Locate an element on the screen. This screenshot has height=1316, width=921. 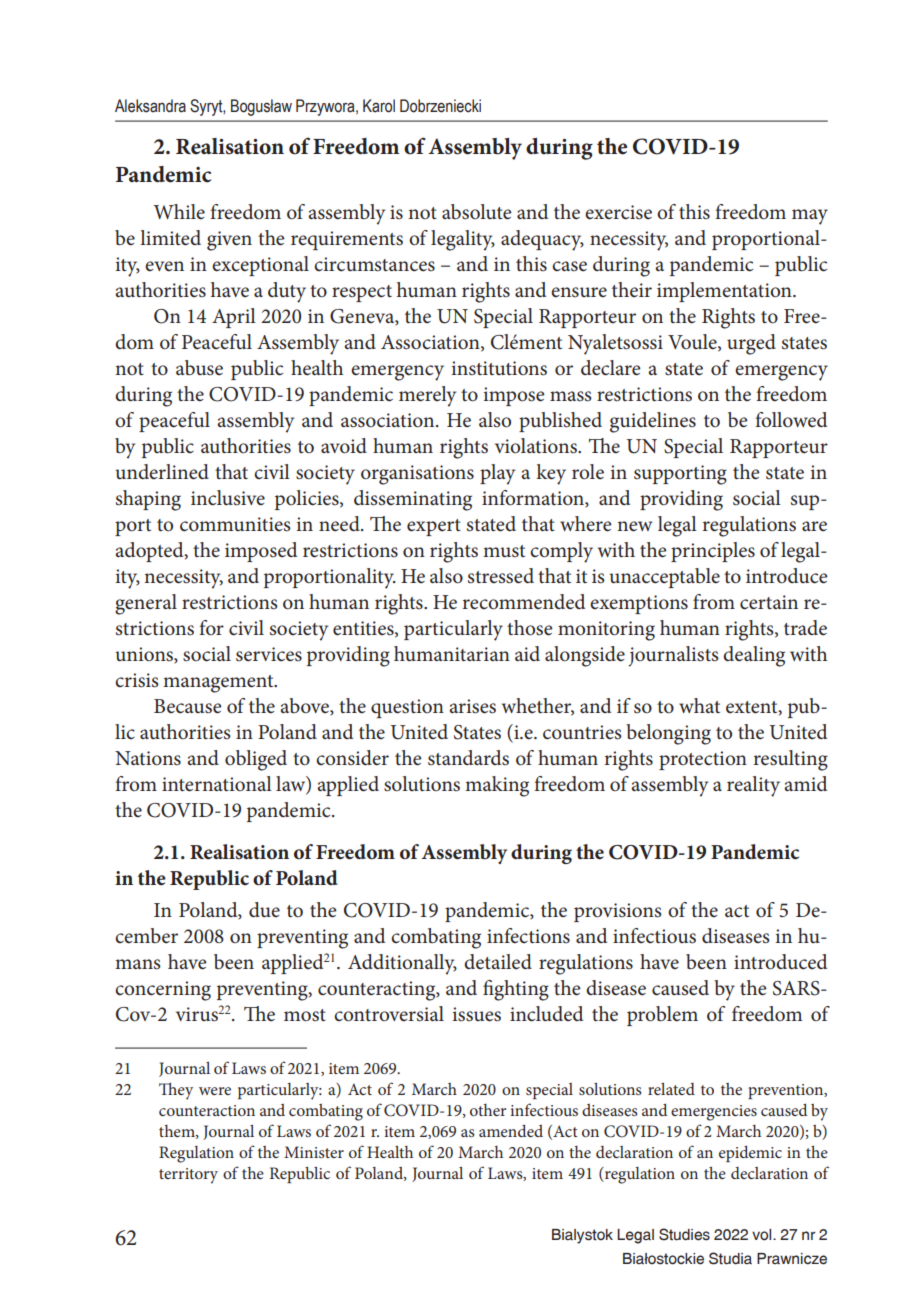
play is located at coordinates (497, 474).
